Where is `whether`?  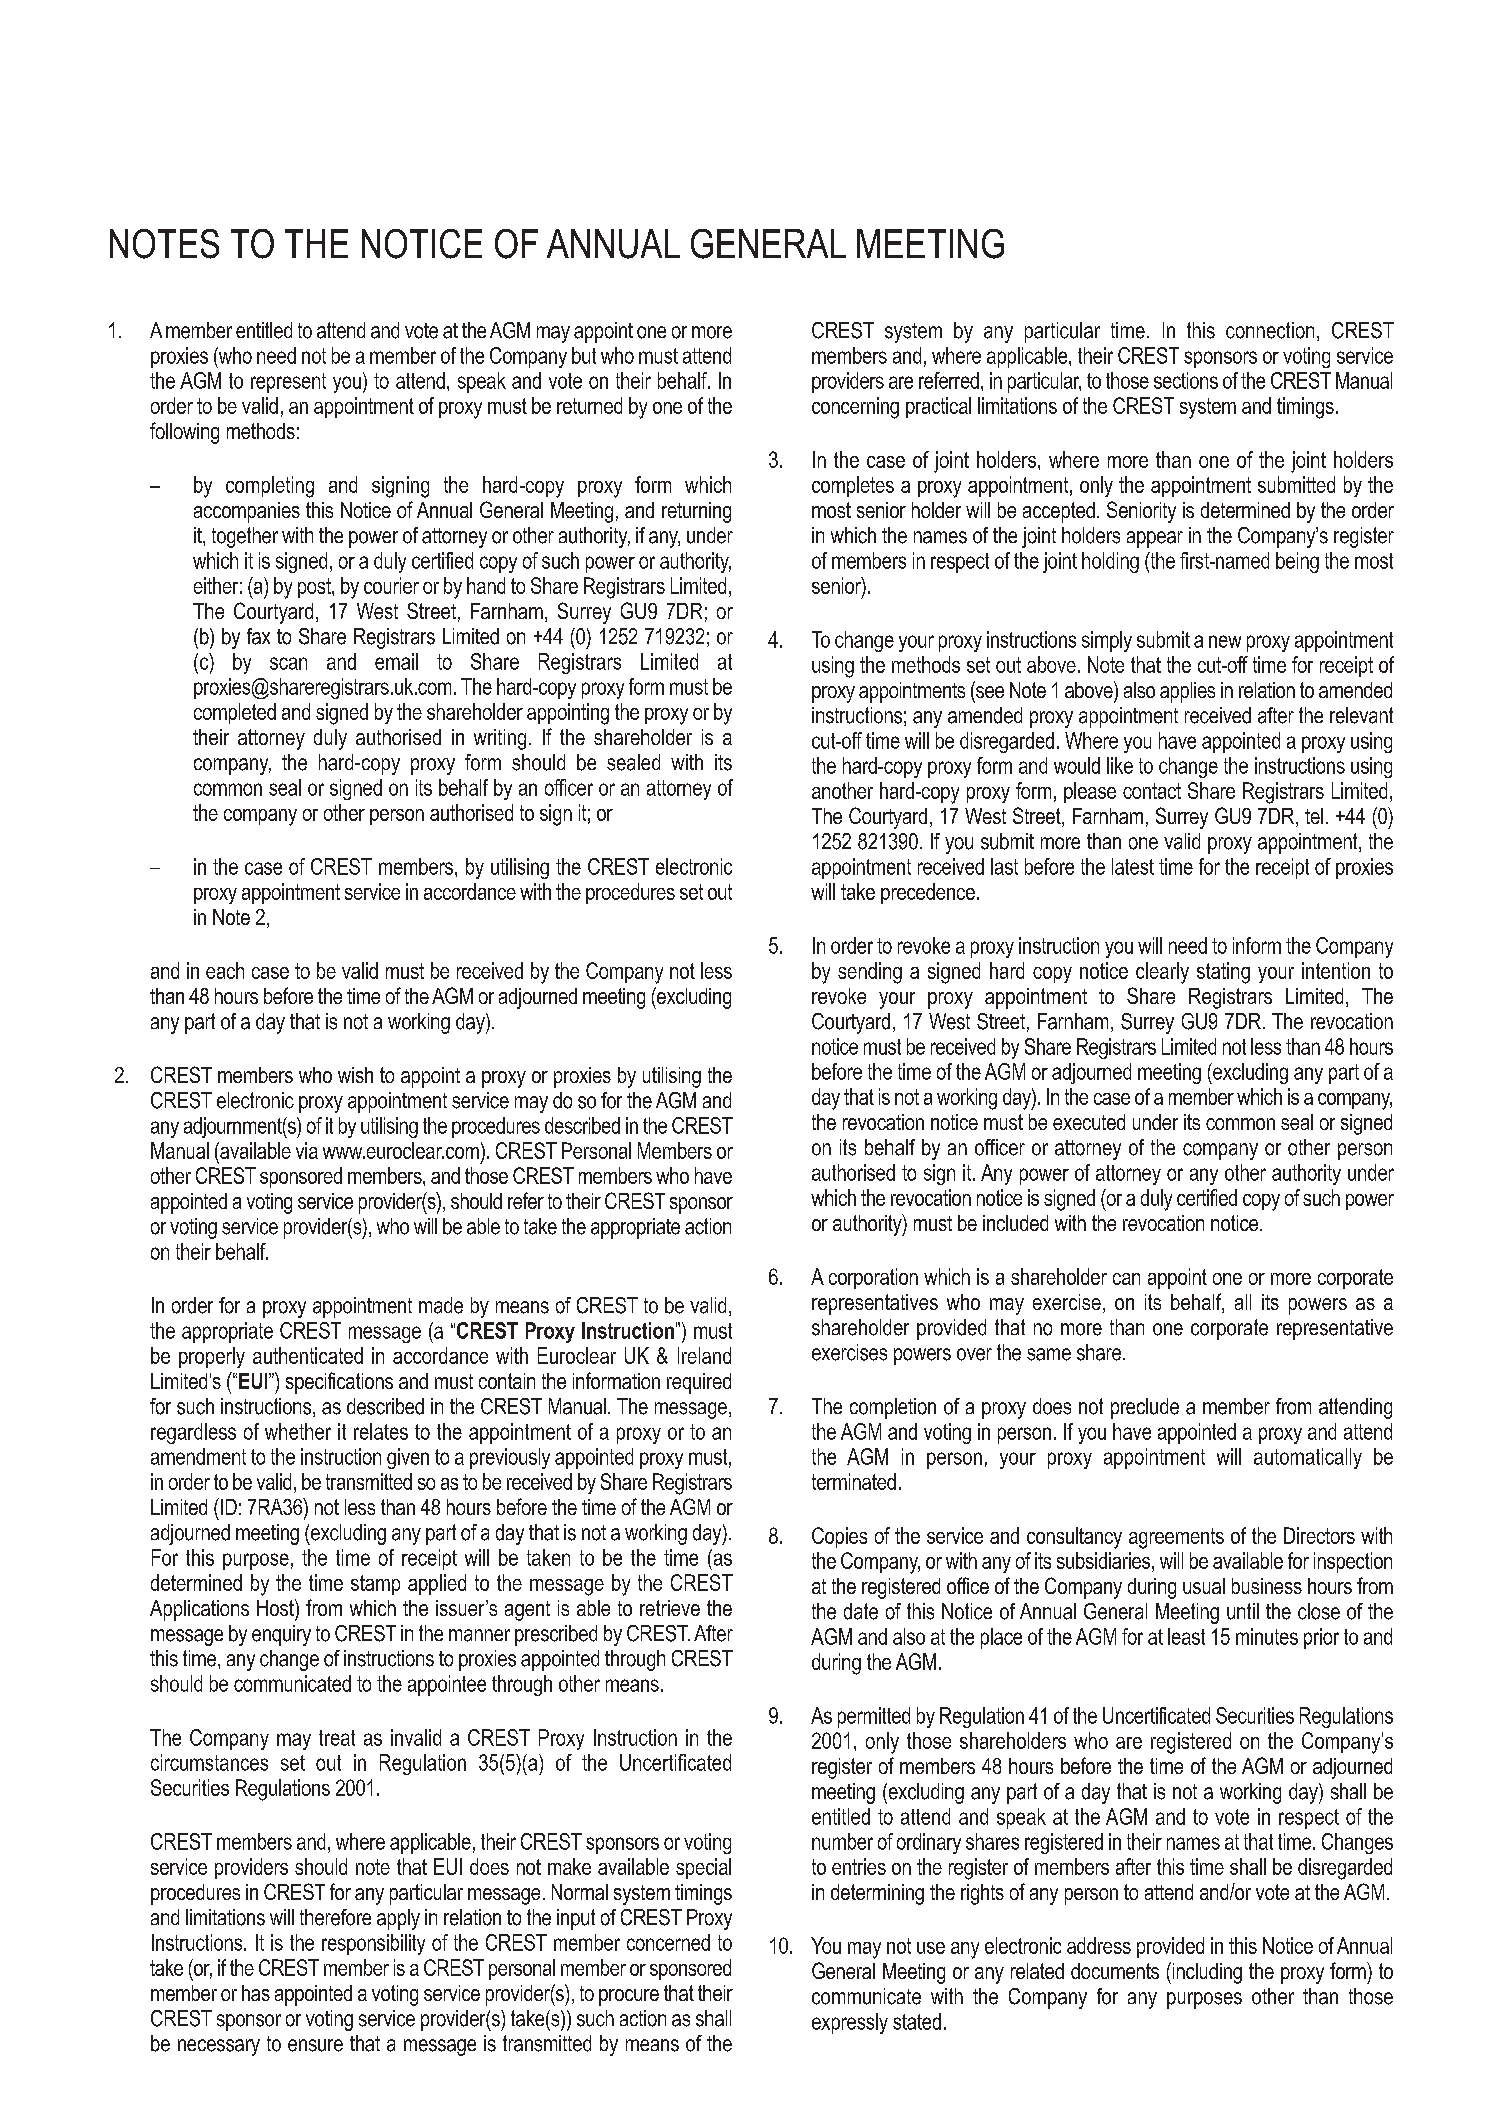
whether is located at coordinates (298, 1431).
